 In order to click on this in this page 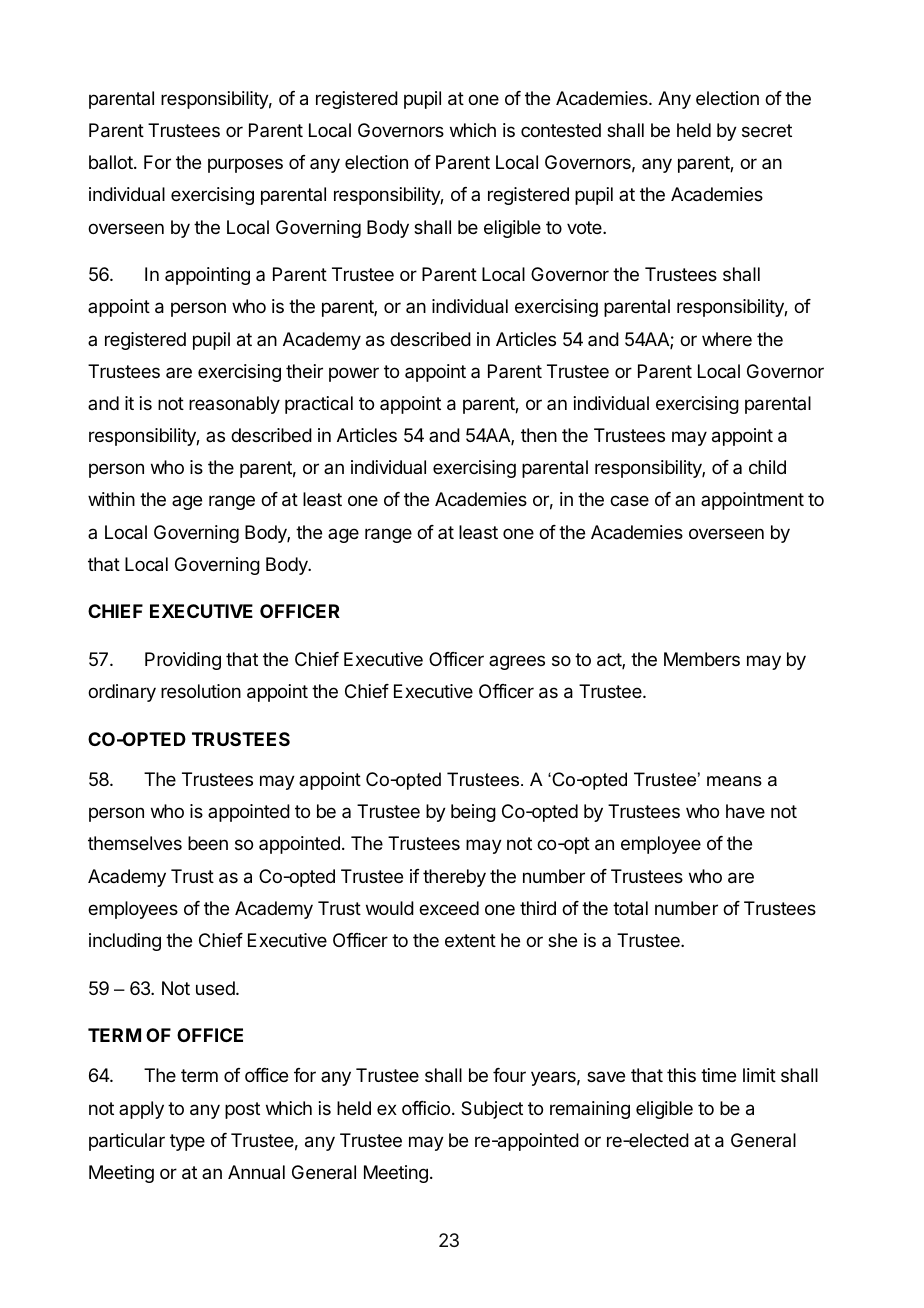, I will do `click(681, 1075)`.
